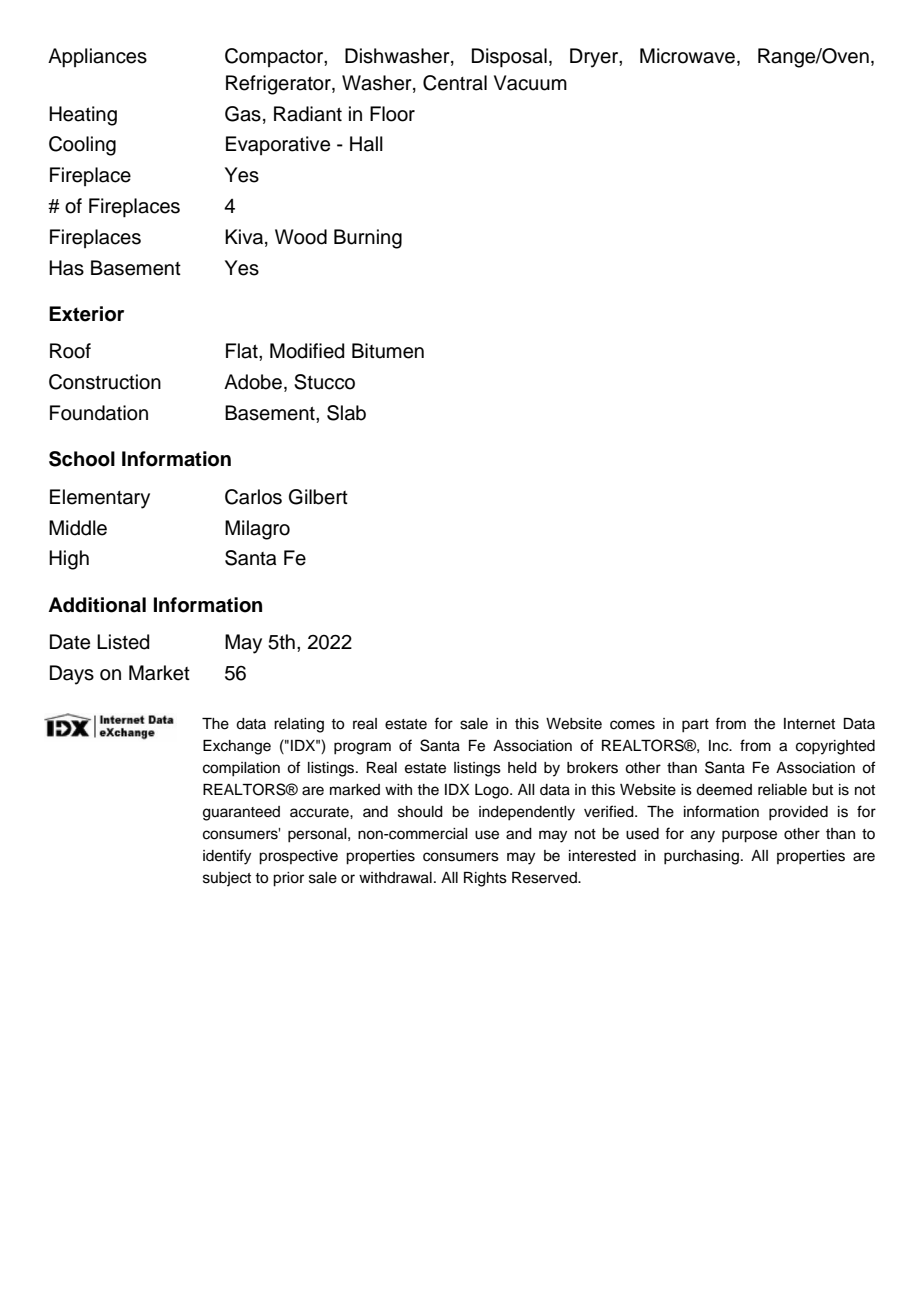 The image size is (924, 1308). What do you see at coordinates (687, 56) in the page?
I see `Microwave` at bounding box center [687, 56].
